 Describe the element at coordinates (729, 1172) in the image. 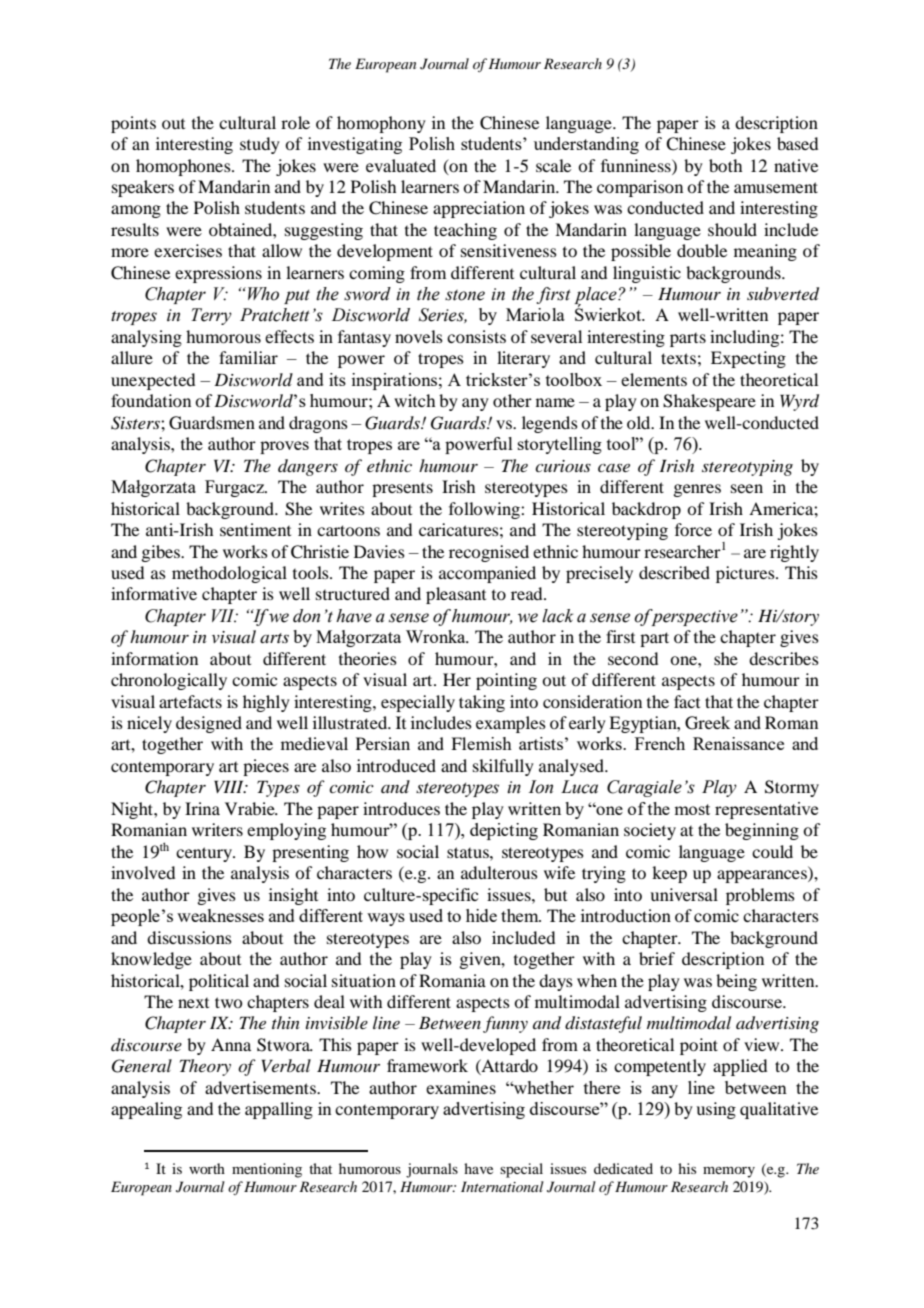

I see `memory` at that location.
